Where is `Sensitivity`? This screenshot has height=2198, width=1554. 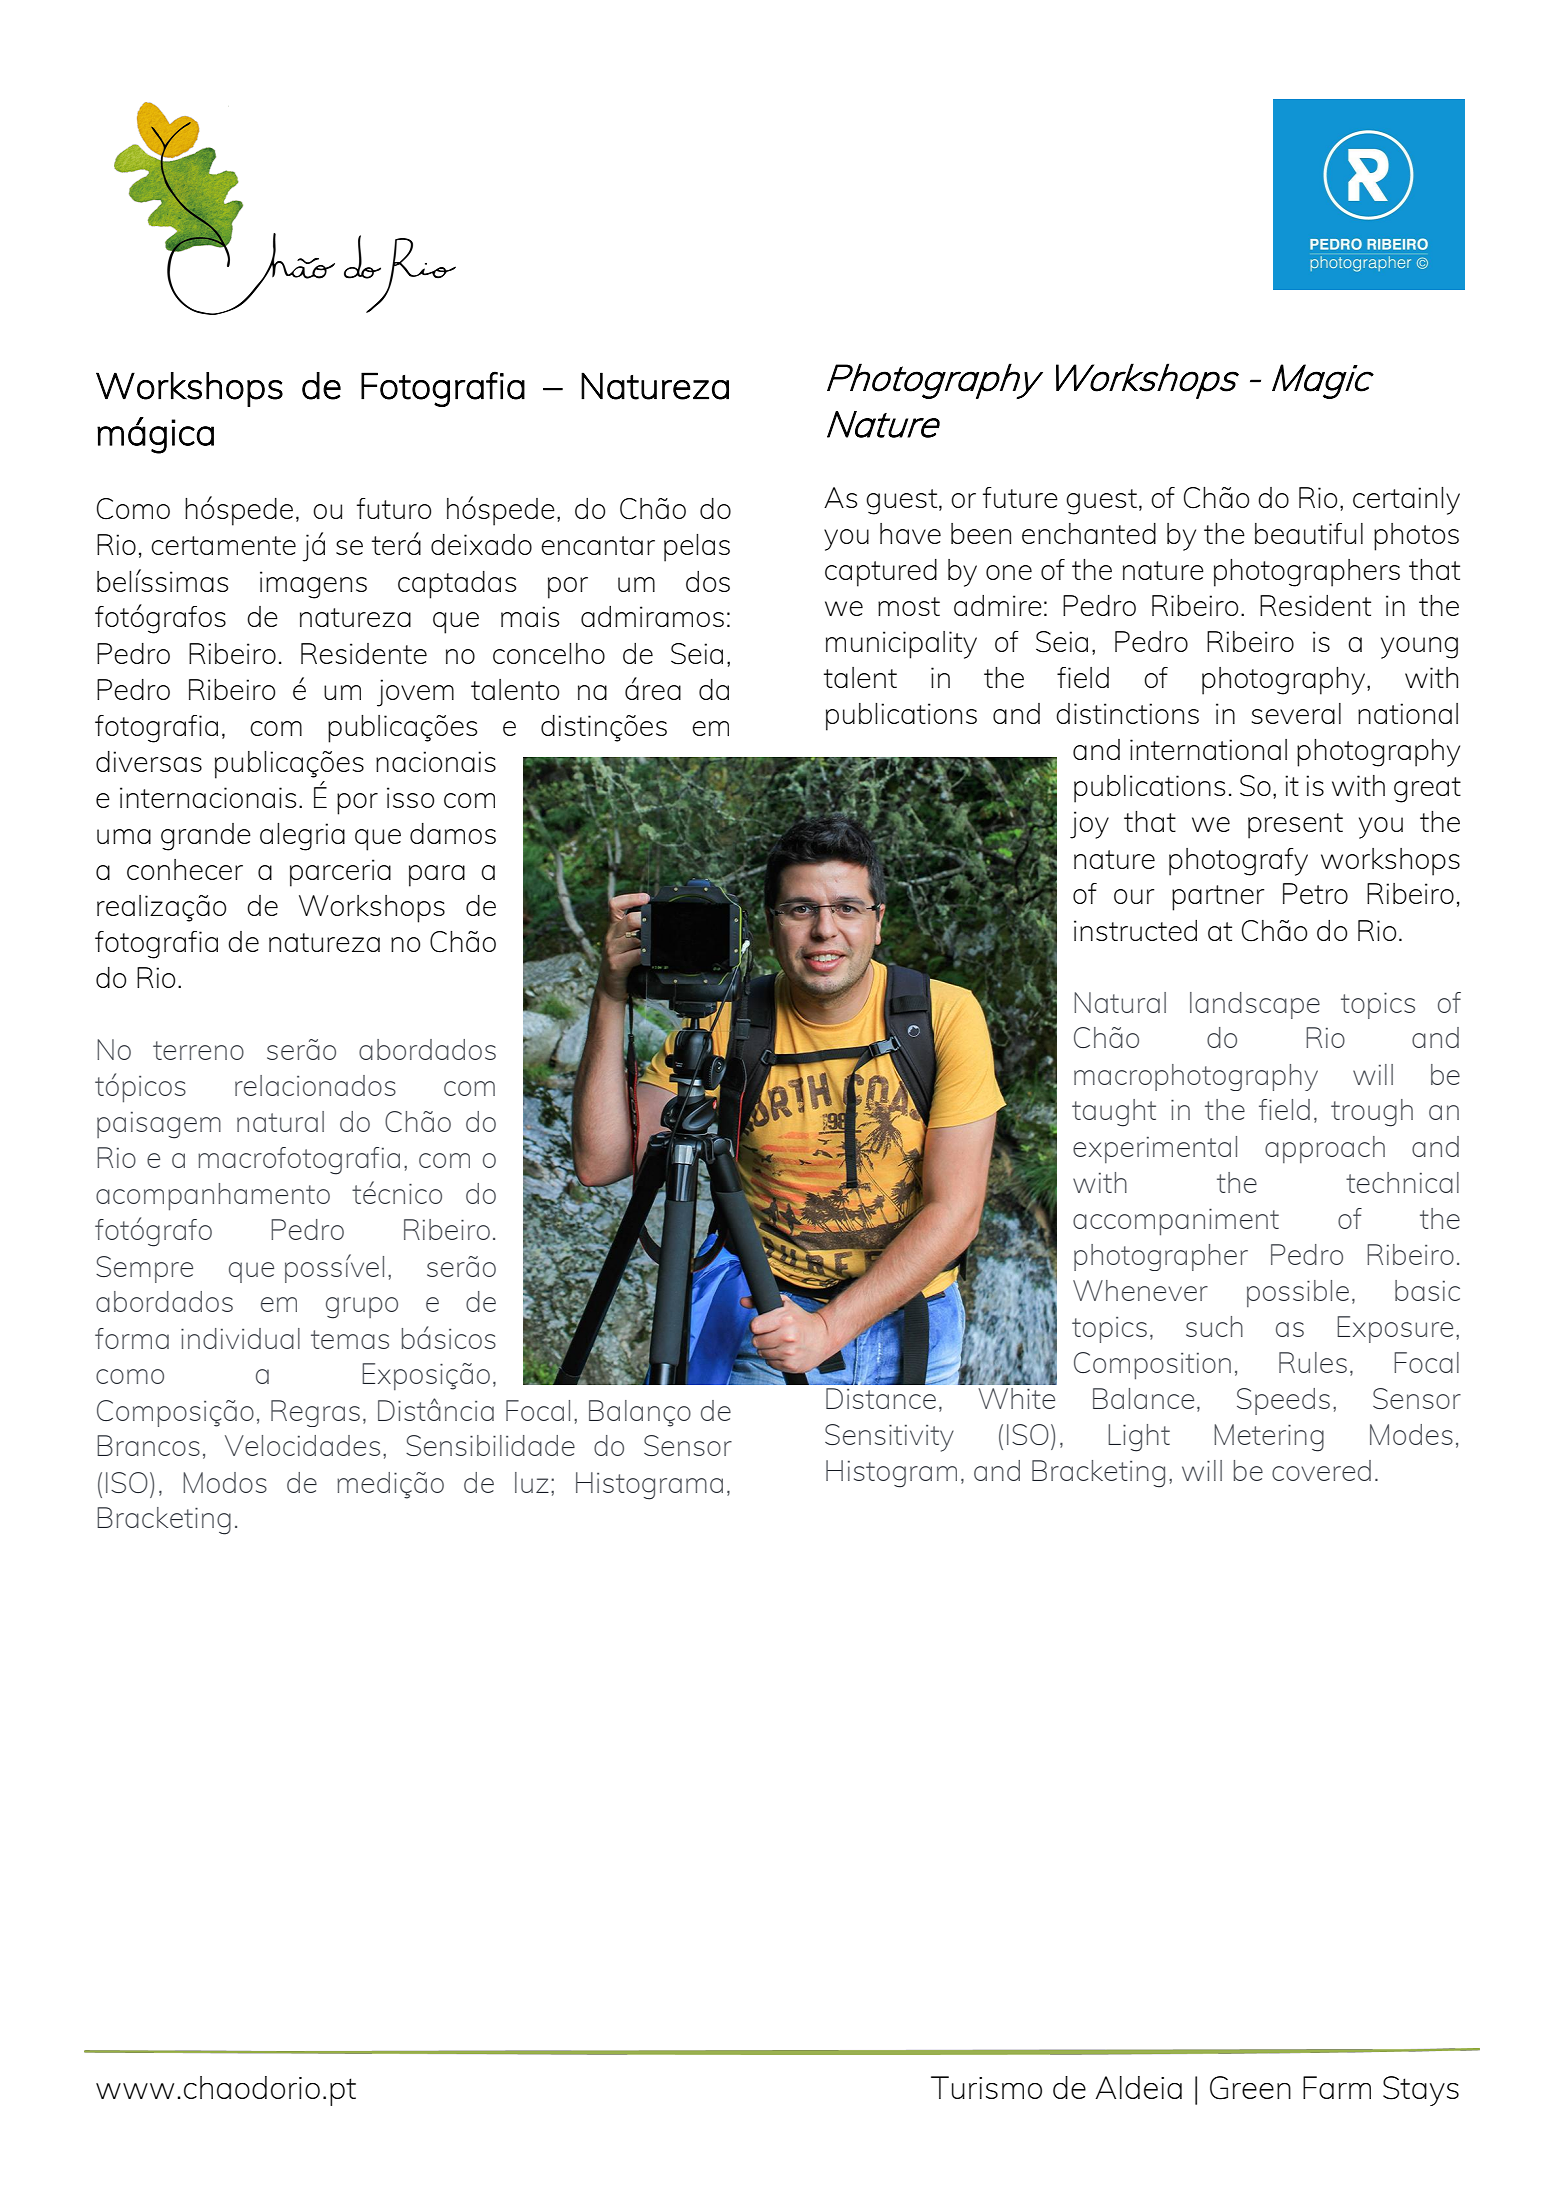 Sensitivity is located at coordinates (889, 1438).
